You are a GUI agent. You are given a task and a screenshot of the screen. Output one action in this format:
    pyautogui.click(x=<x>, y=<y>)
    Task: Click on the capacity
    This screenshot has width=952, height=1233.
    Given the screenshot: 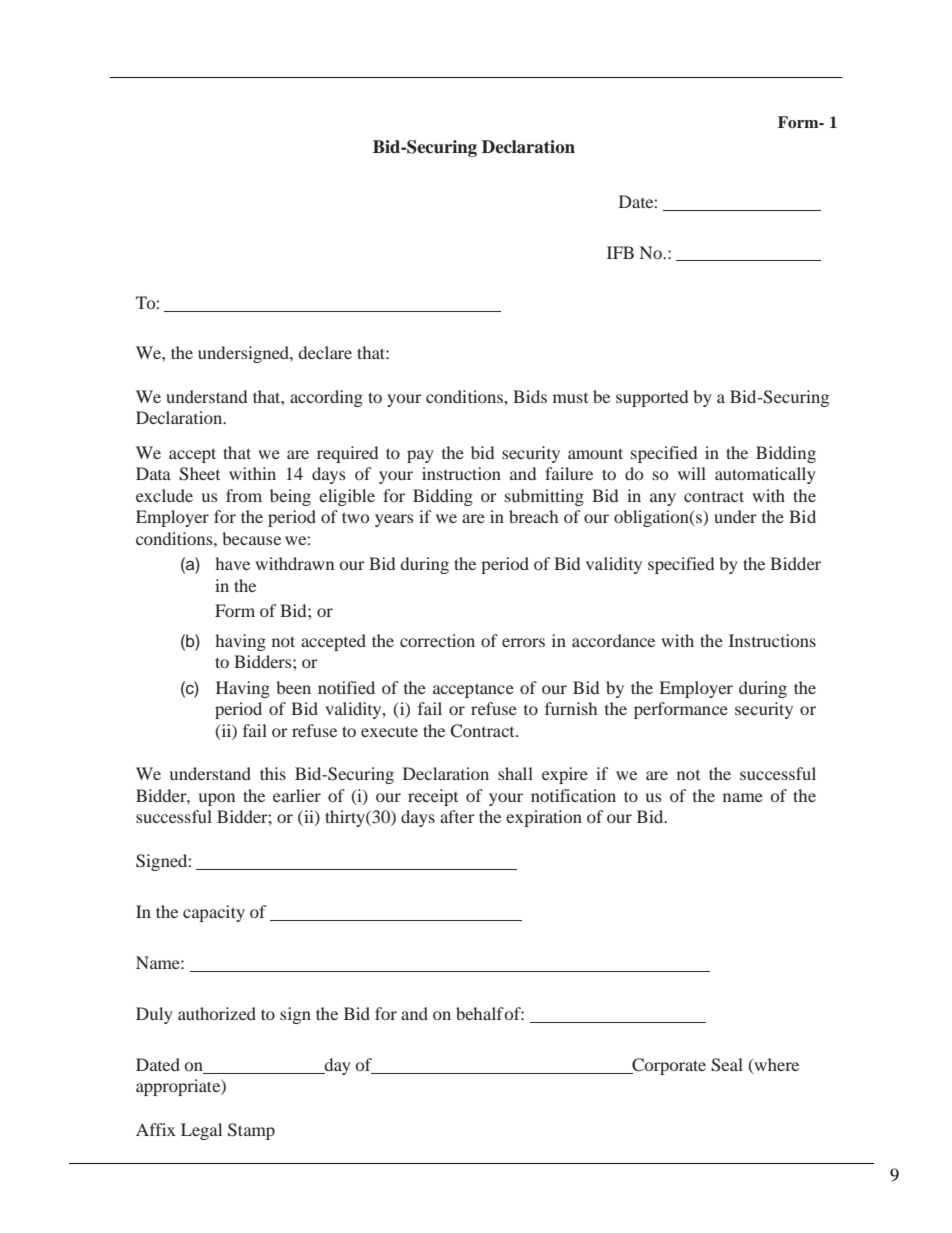 What is the action you would take?
    pyautogui.click(x=214, y=913)
